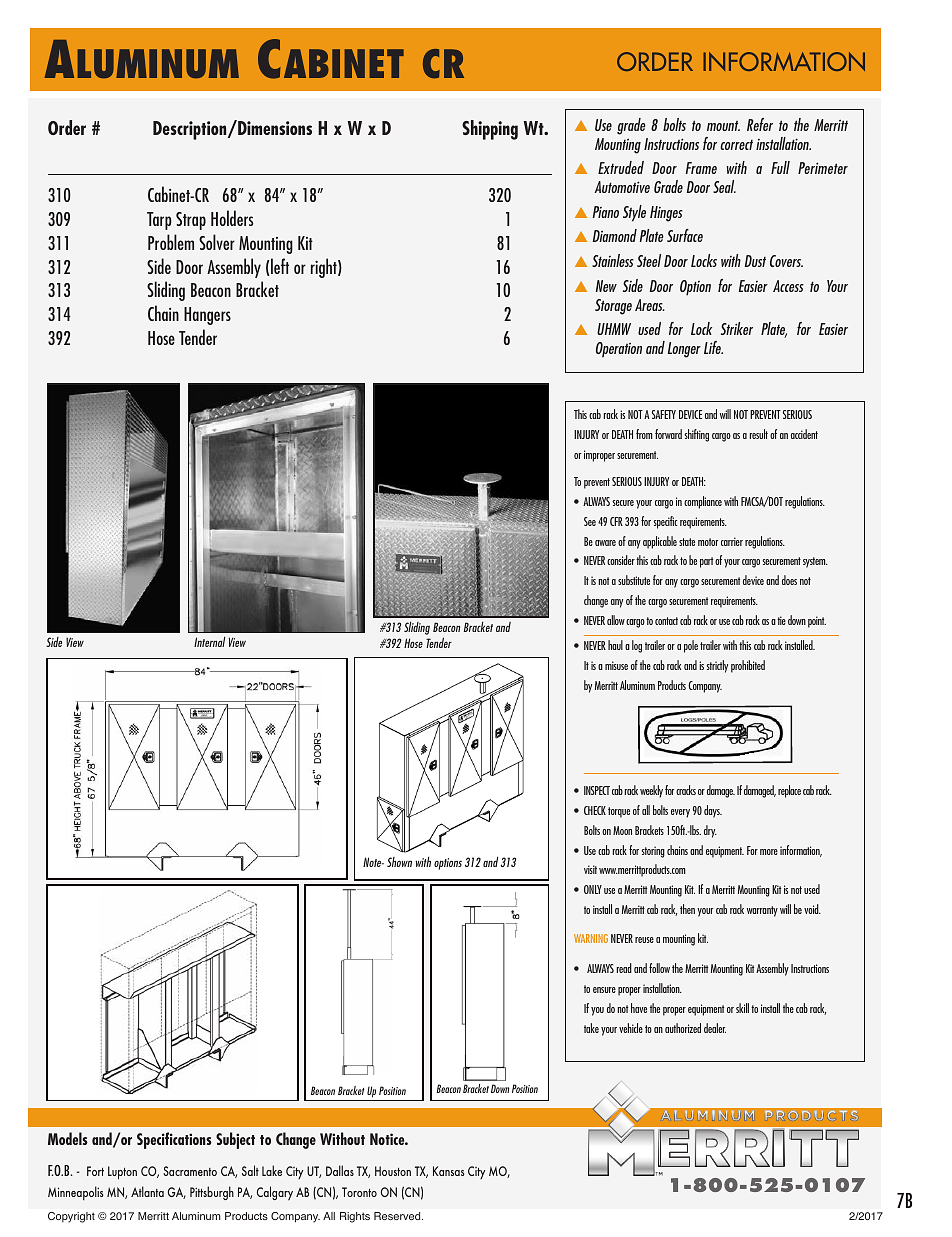  What do you see at coordinates (717, 666) in the screenshot?
I see `strictly` at bounding box center [717, 666].
